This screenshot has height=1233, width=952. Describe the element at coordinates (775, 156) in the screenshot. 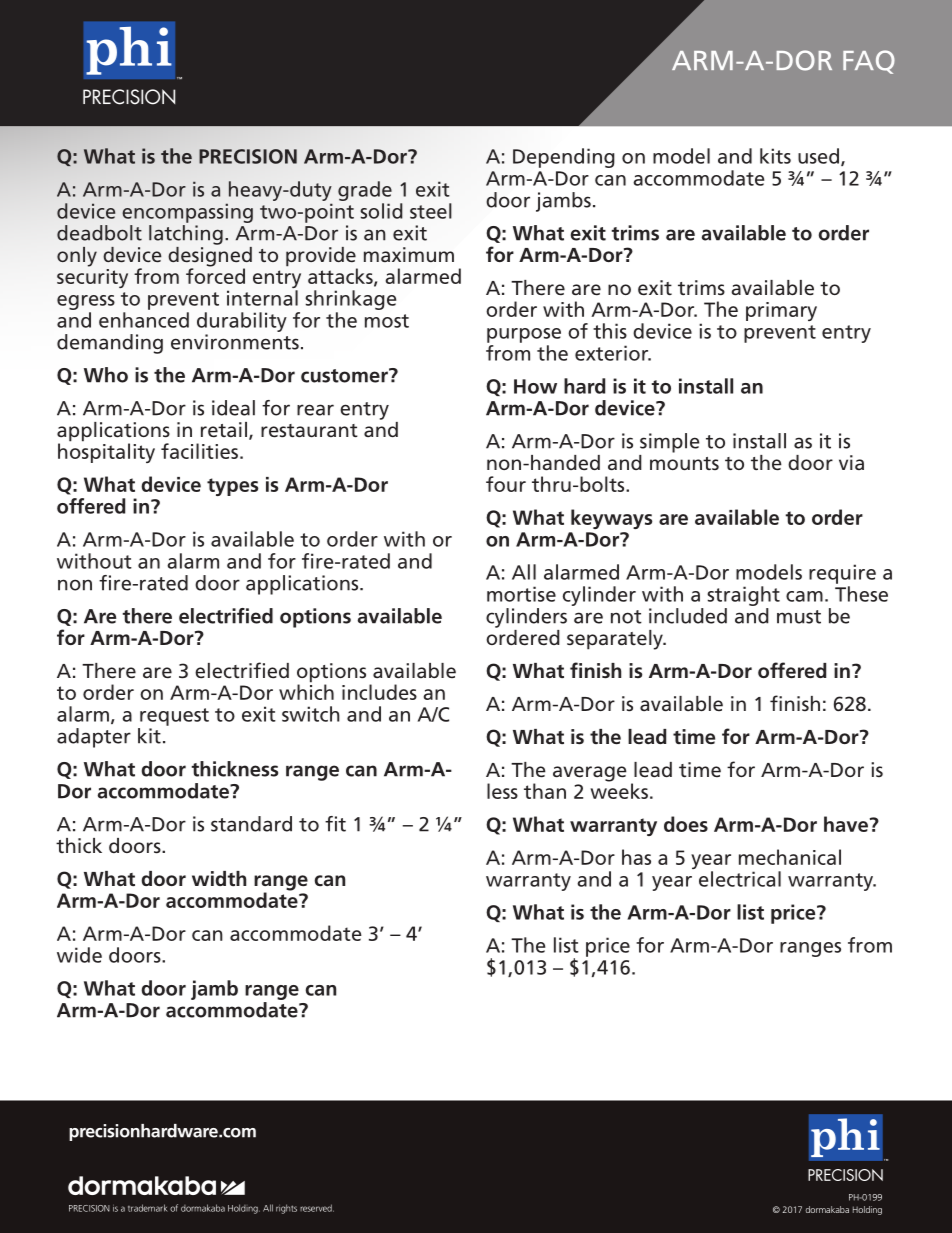

I see `kits` at that location.
